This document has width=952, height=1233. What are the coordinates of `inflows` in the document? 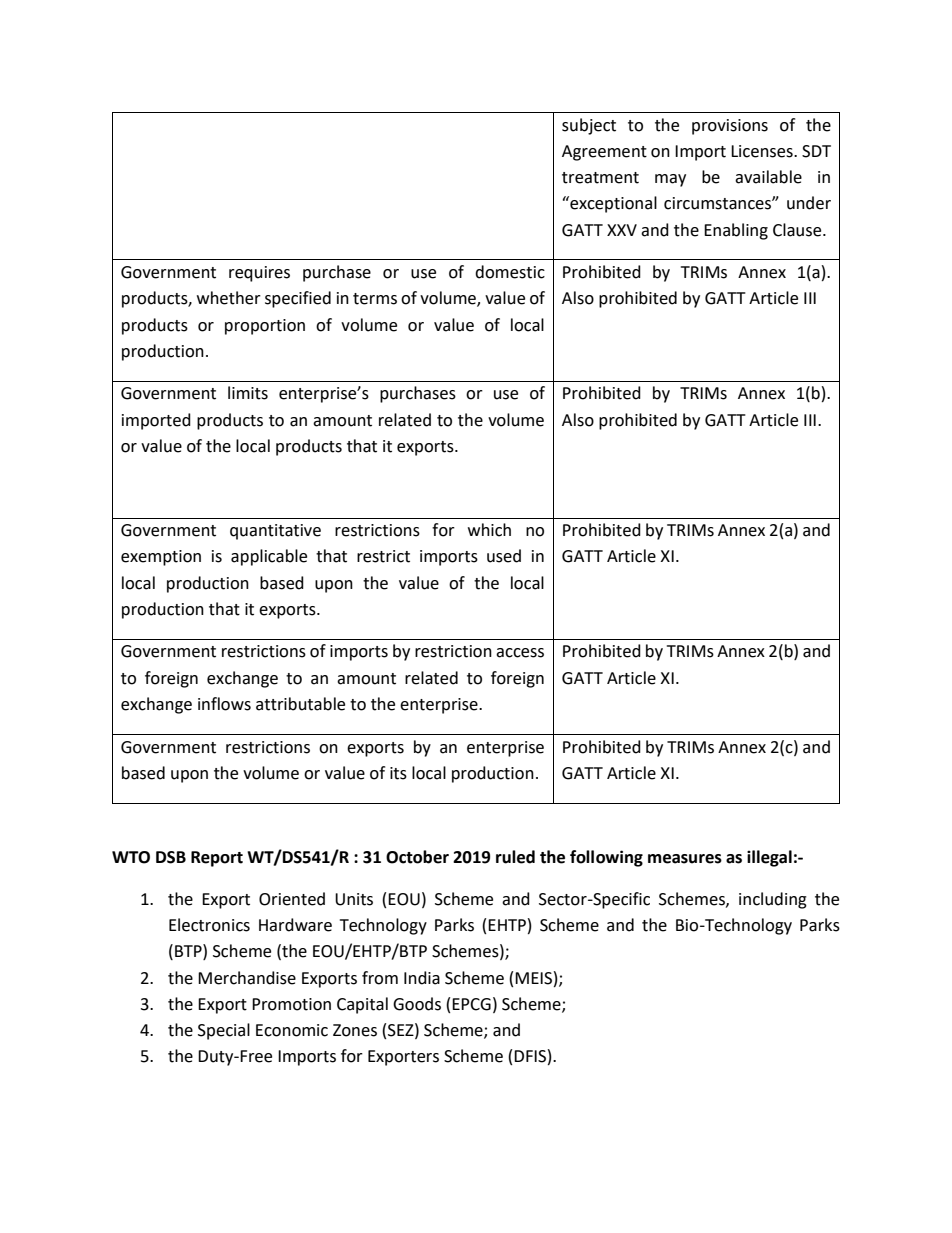 It's located at (224, 704).
